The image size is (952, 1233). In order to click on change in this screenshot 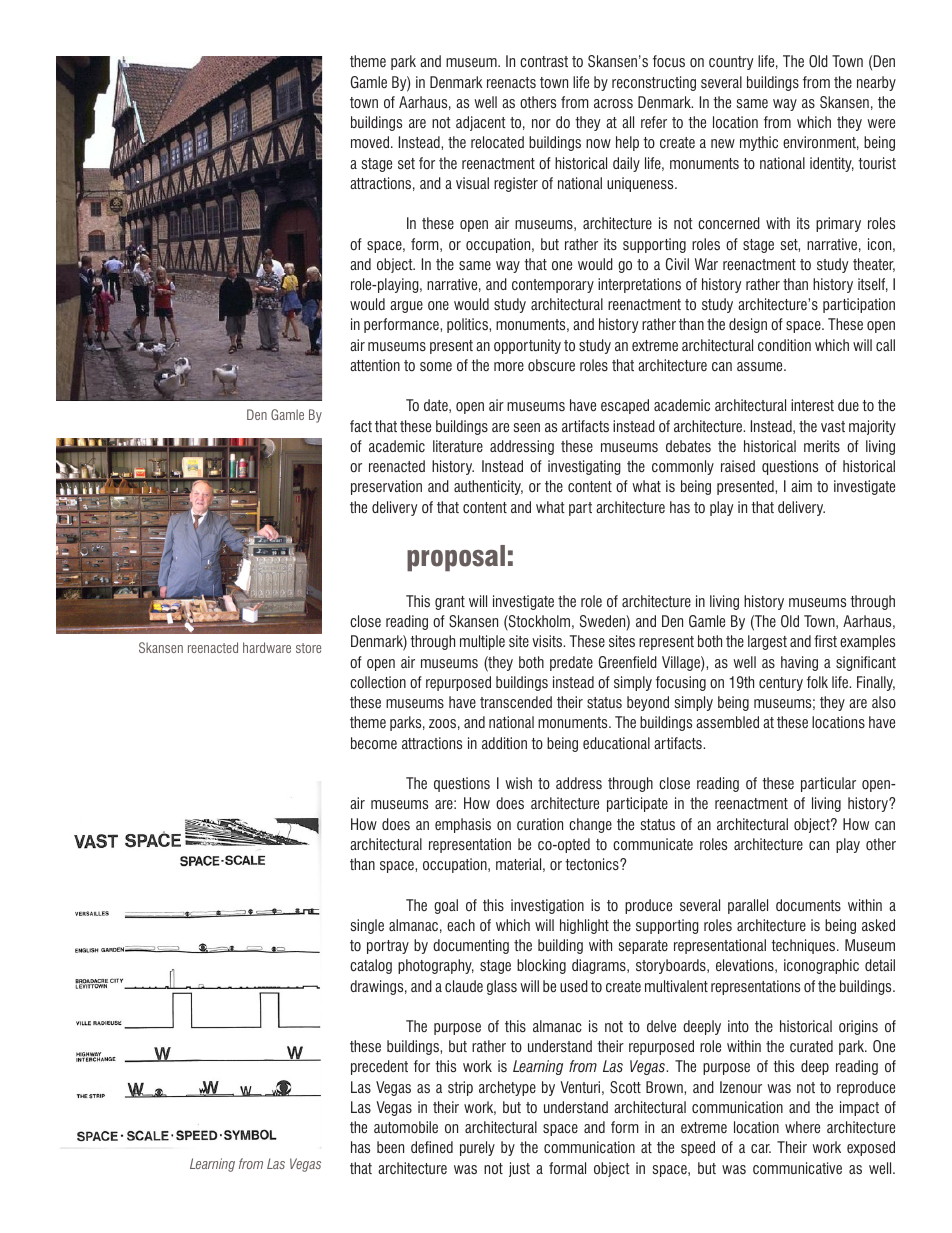, I will do `click(590, 825)`.
